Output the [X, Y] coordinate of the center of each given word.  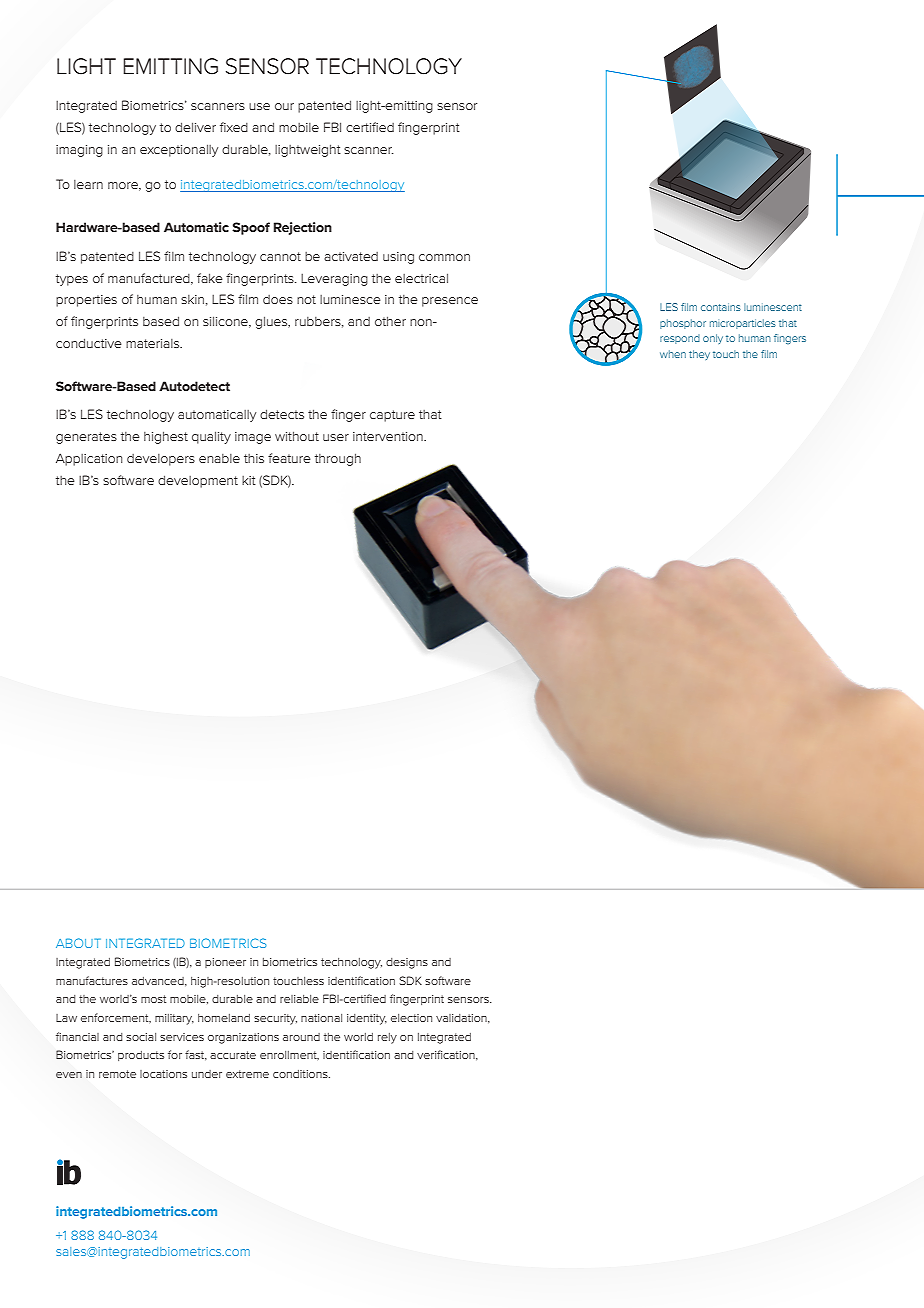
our [284, 106]
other [390, 321]
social [141, 1037]
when [673, 354]
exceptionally [179, 150]
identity [367, 1019]
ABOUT [78, 943]
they [699, 355]
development [198, 481]
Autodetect [194, 386]
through [338, 459]
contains [721, 307]
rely [387, 1038]
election [411, 1018]
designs [407, 963]
